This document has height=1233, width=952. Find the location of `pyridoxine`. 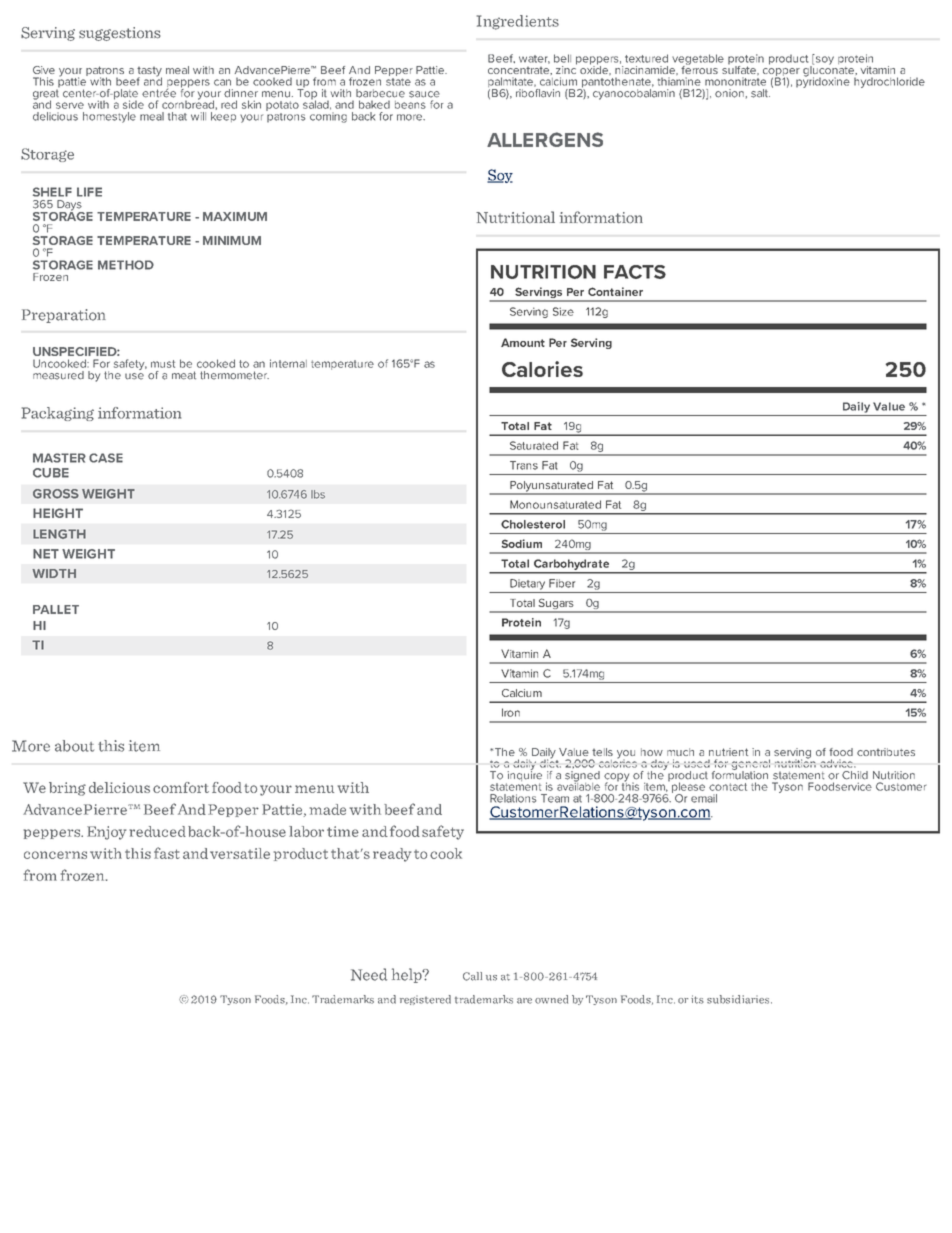

pyridoxine is located at coordinates (823, 81).
